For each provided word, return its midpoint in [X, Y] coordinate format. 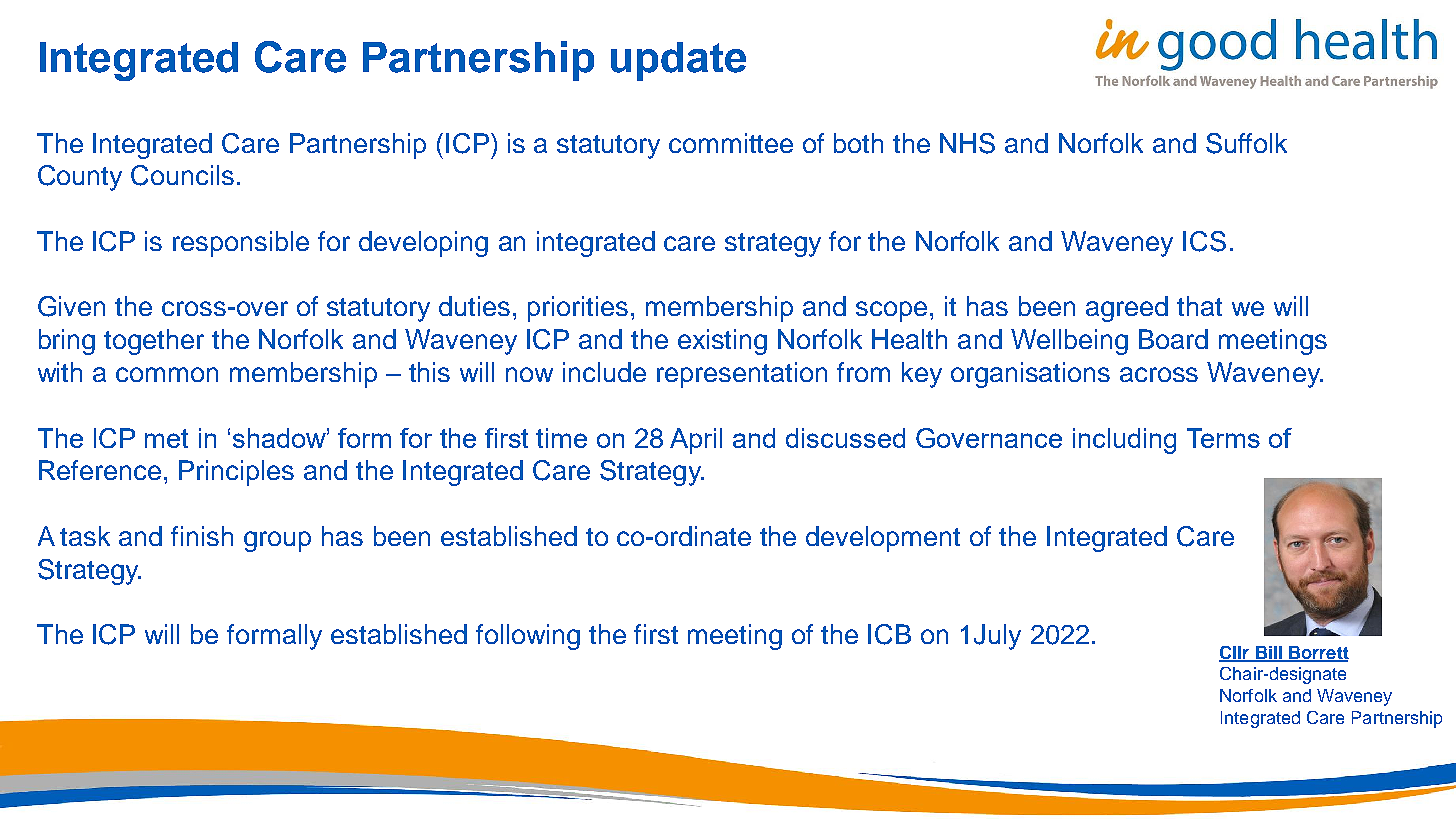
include [604, 372]
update [678, 61]
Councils [182, 175]
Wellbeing [1069, 342]
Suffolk [1246, 143]
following [528, 637]
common [167, 374]
